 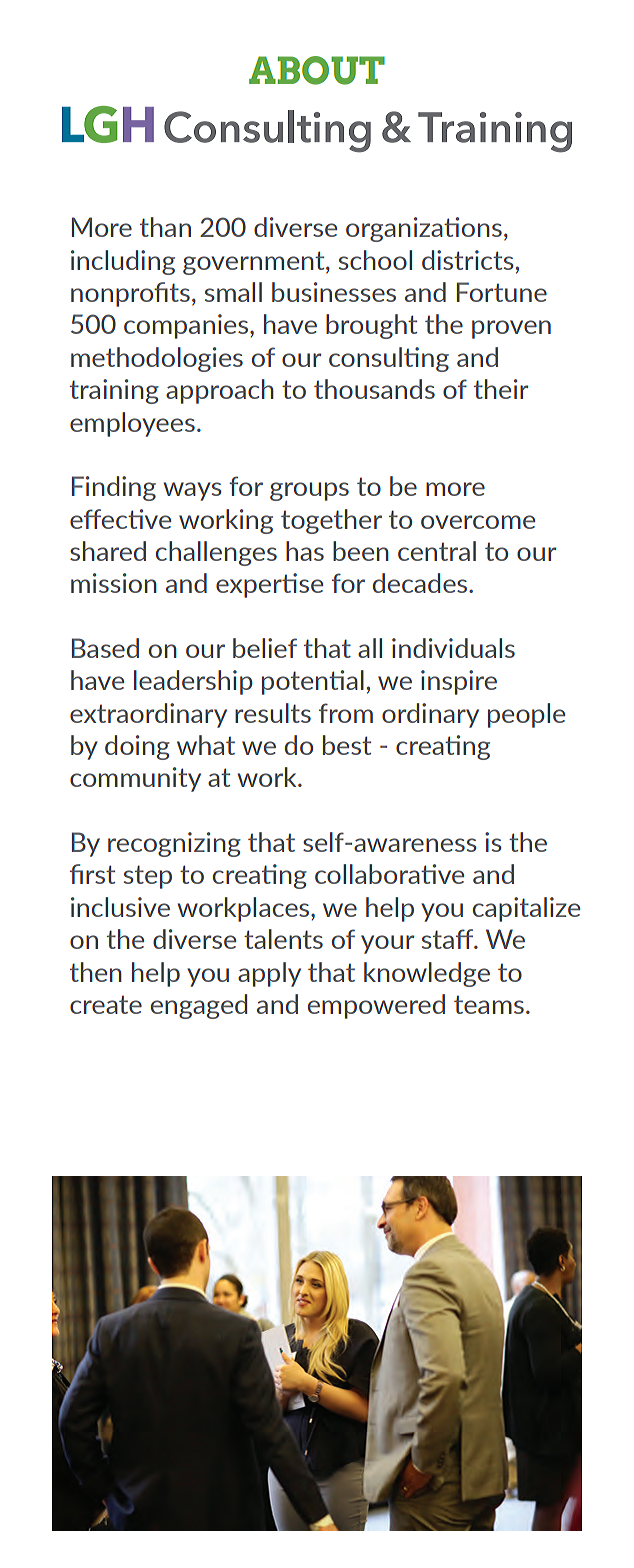 I want to click on create, so click(x=106, y=1005).
